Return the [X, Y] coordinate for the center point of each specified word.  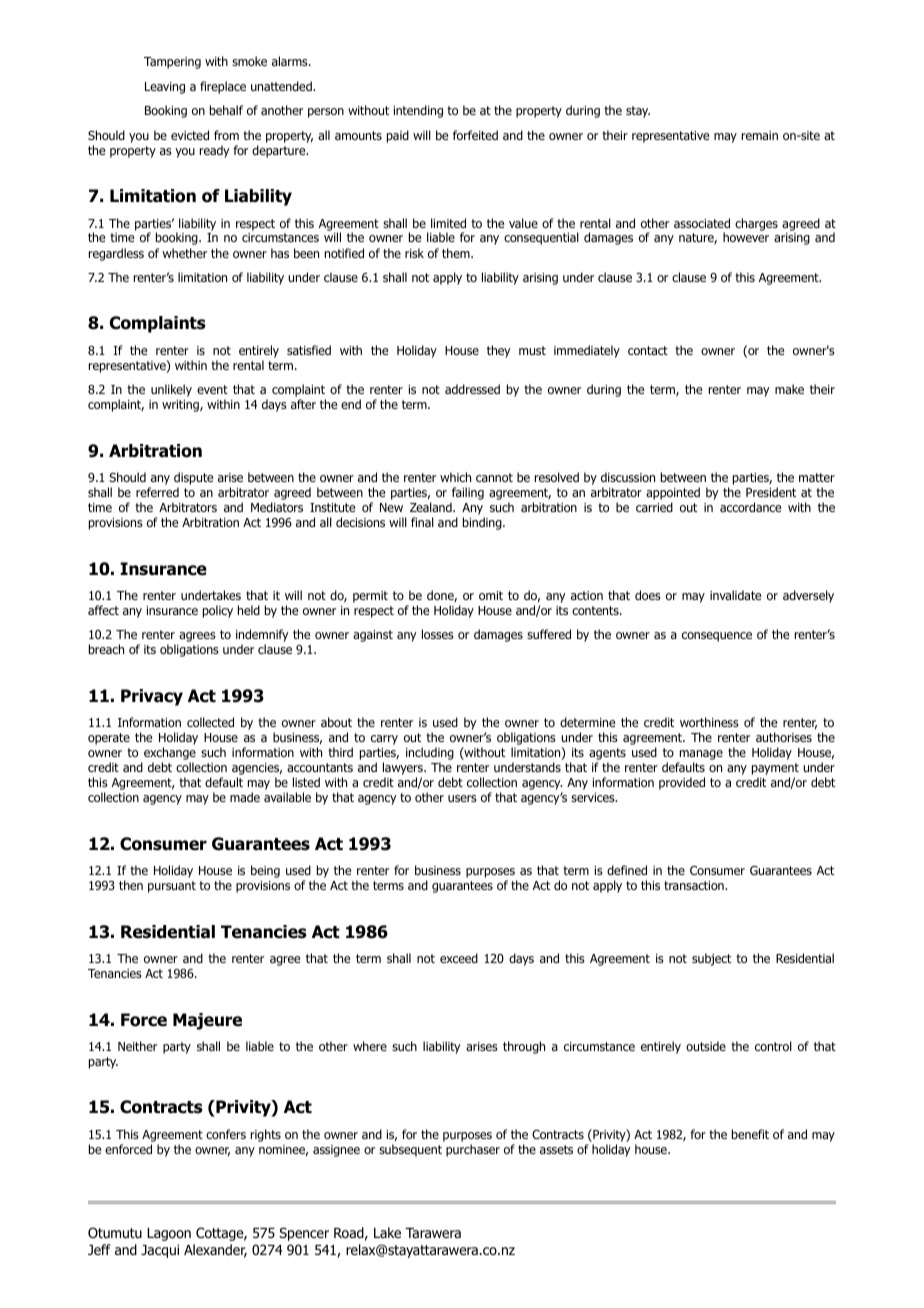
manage [700, 756]
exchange [170, 755]
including [430, 755]
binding [483, 523]
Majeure [207, 1021]
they [498, 351]
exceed [459, 958]
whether [185, 253]
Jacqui [160, 1251]
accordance [750, 507]
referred [157, 492]
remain [760, 135]
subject [711, 959]
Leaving [165, 88]
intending [418, 111]
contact [648, 350]
